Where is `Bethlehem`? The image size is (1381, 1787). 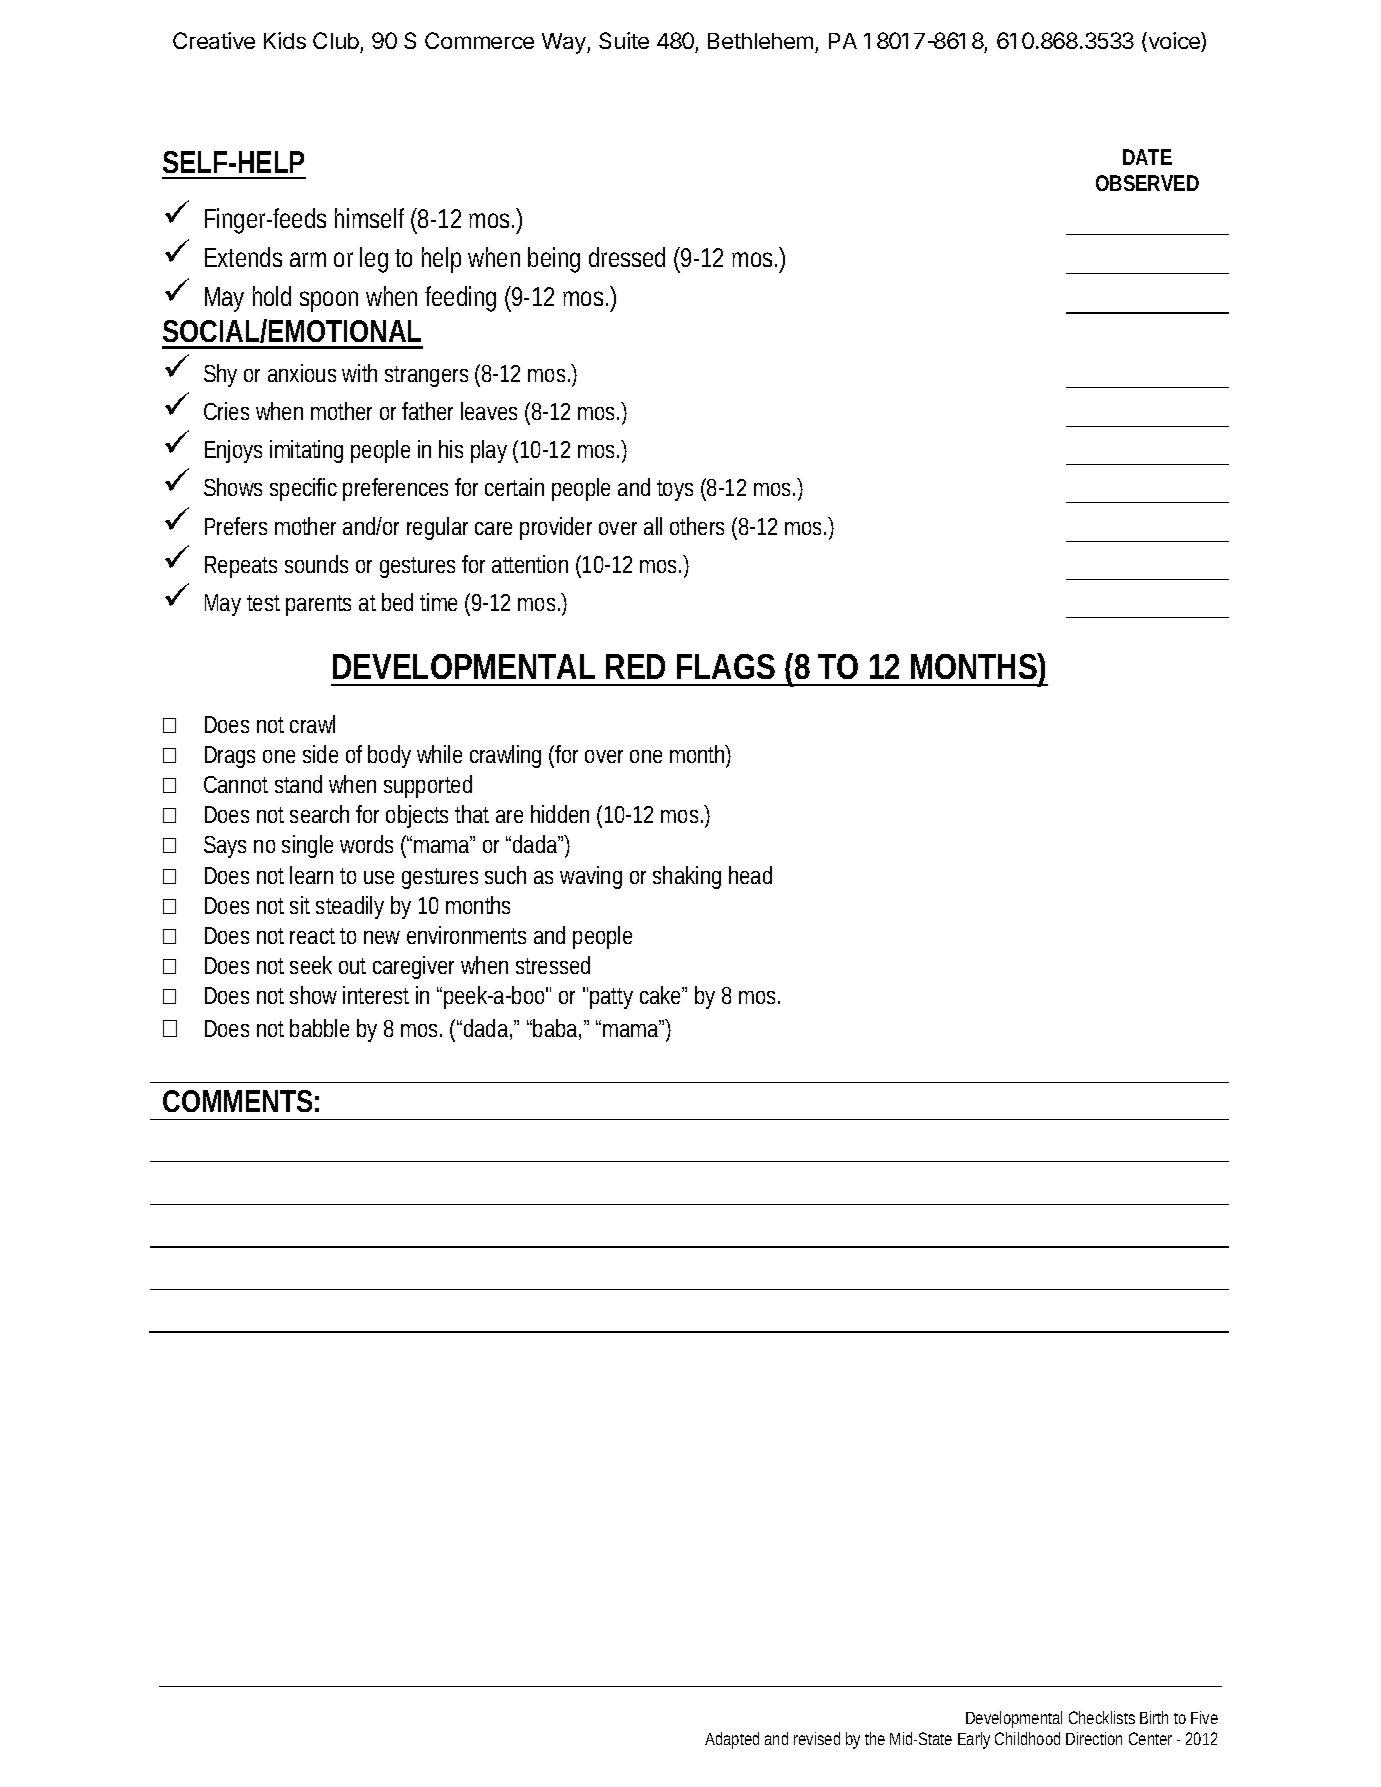 Bethlehem is located at coordinates (760, 41).
